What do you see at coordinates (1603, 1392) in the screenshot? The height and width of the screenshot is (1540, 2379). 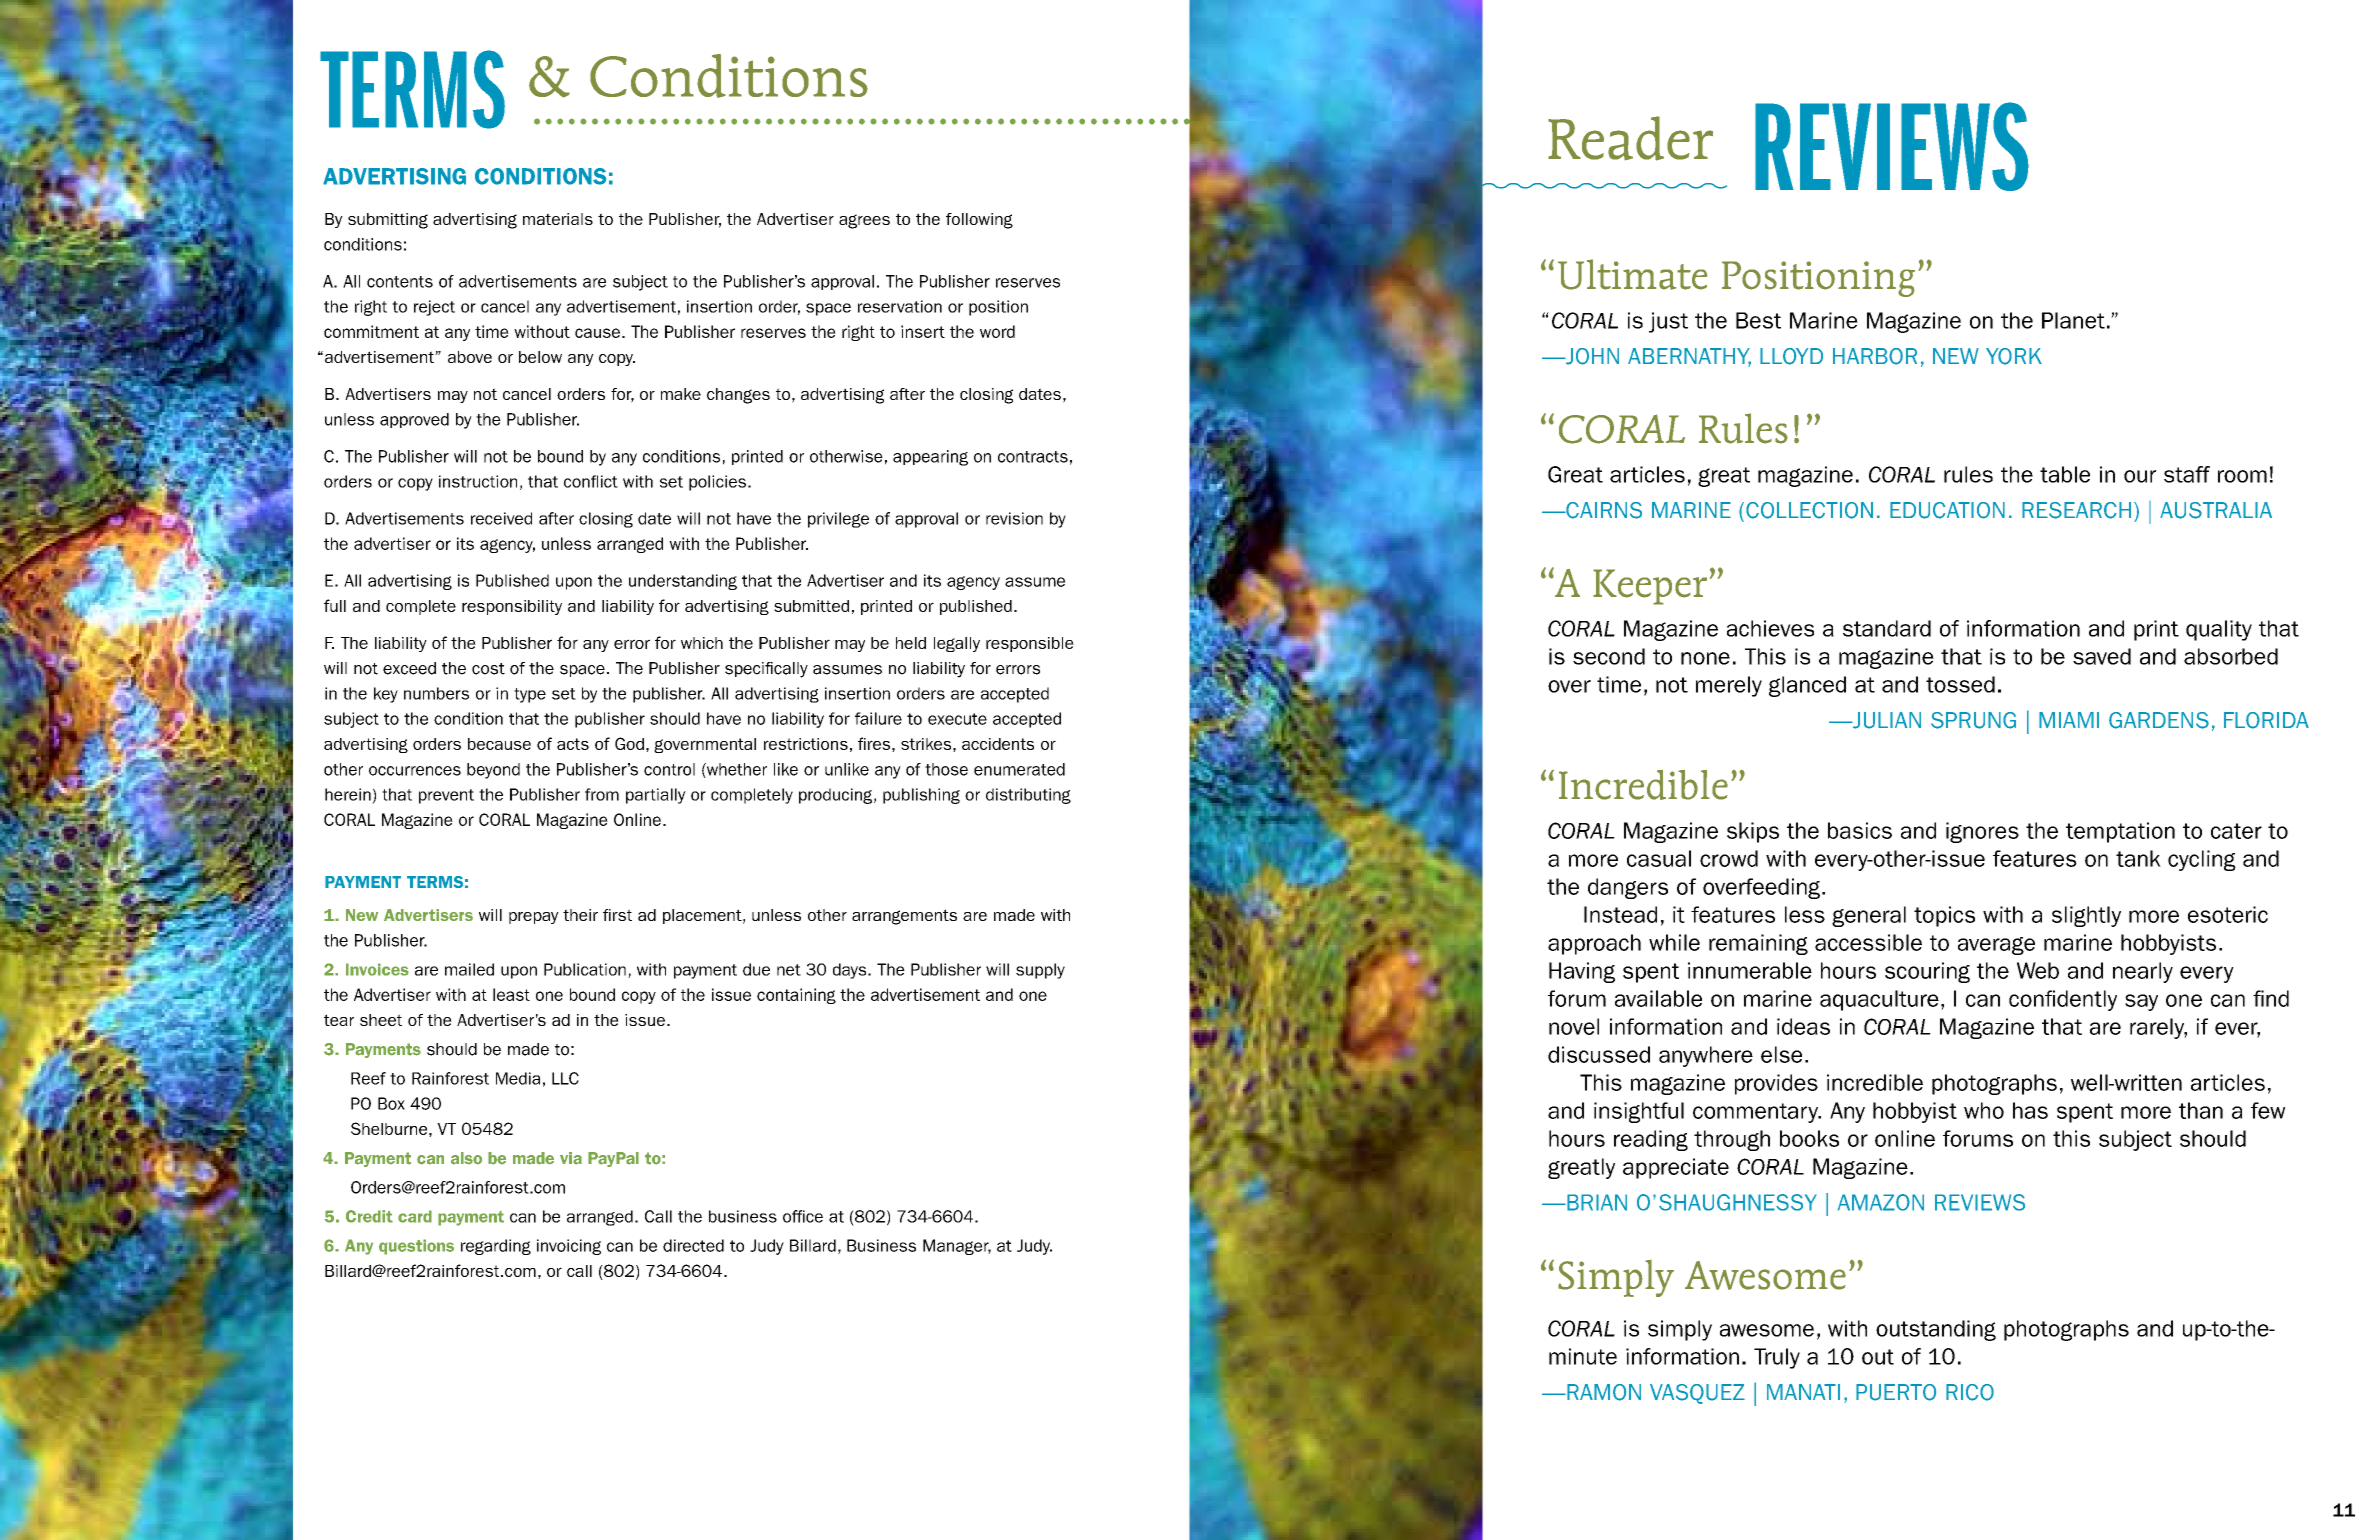 I see `RAMON` at bounding box center [1603, 1392].
